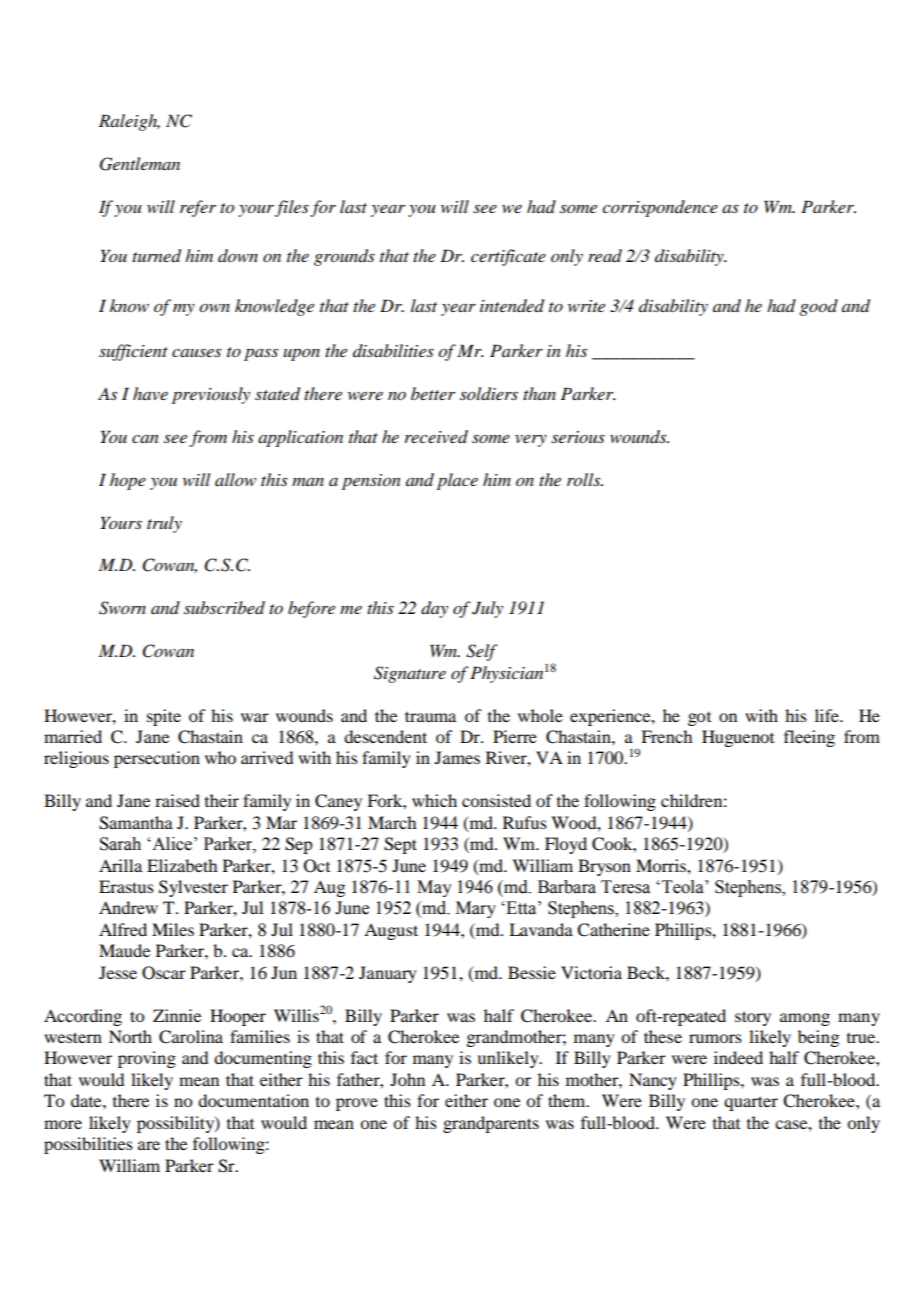  What do you see at coordinates (625, 887) in the screenshot?
I see `Teresa` at bounding box center [625, 887].
